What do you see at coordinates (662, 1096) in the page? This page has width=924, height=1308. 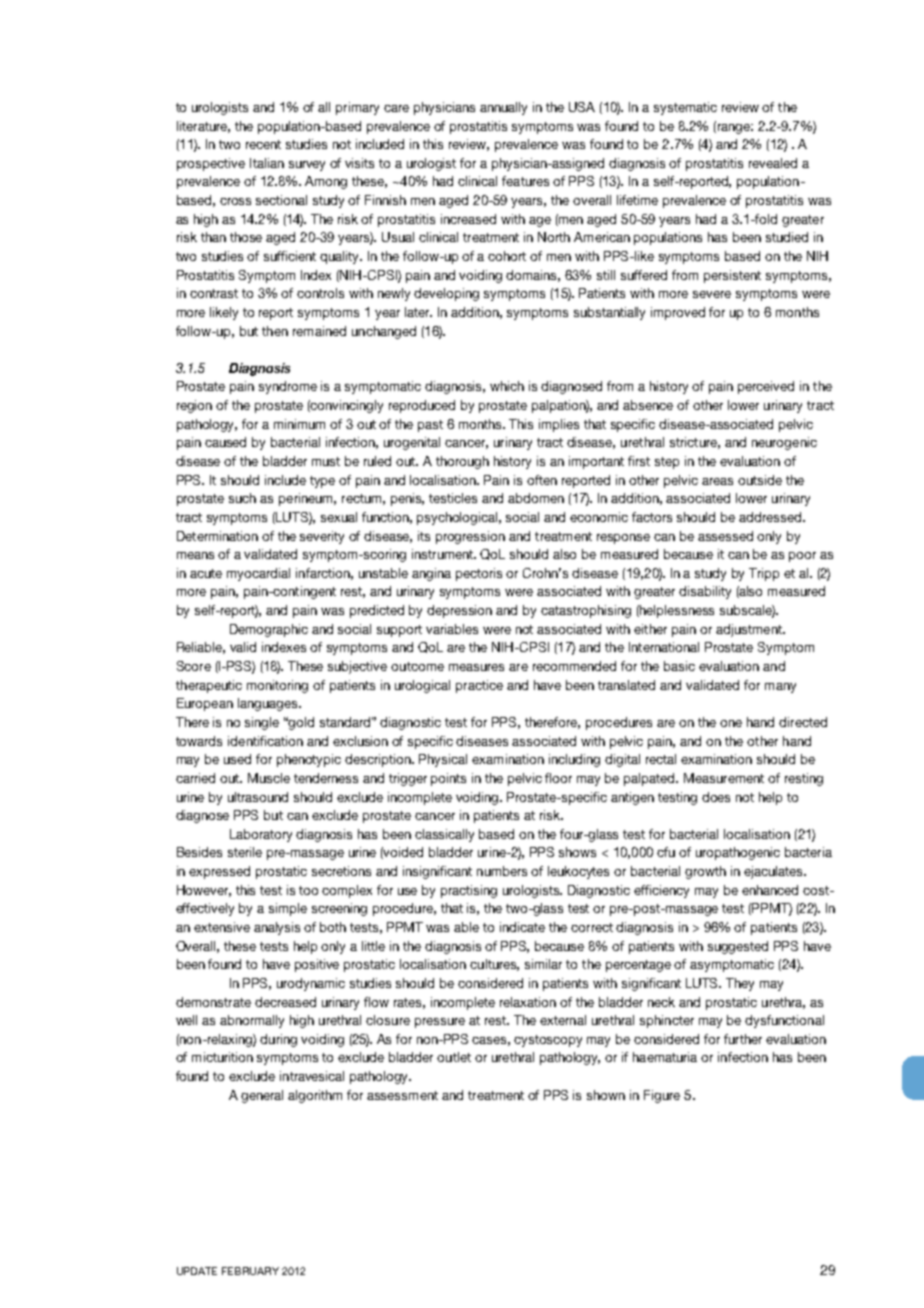 I see `Figure` at bounding box center [662, 1096].
